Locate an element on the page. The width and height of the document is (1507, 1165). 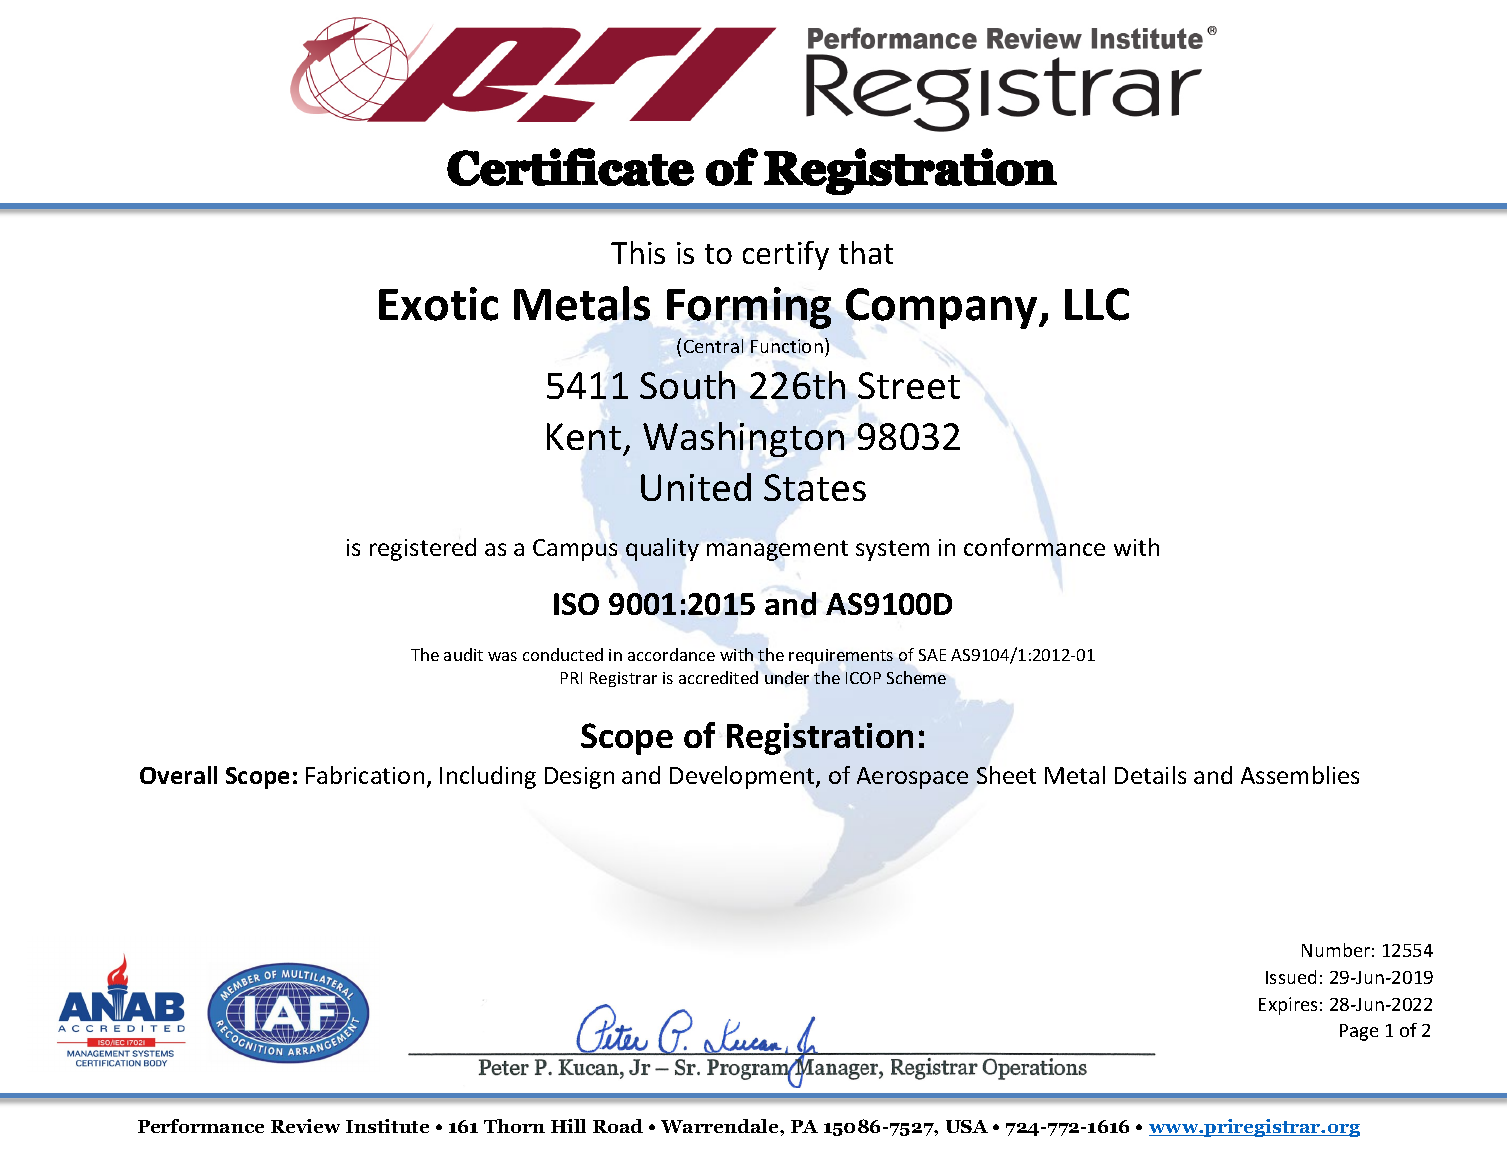
Exotic is located at coordinates (438, 304).
